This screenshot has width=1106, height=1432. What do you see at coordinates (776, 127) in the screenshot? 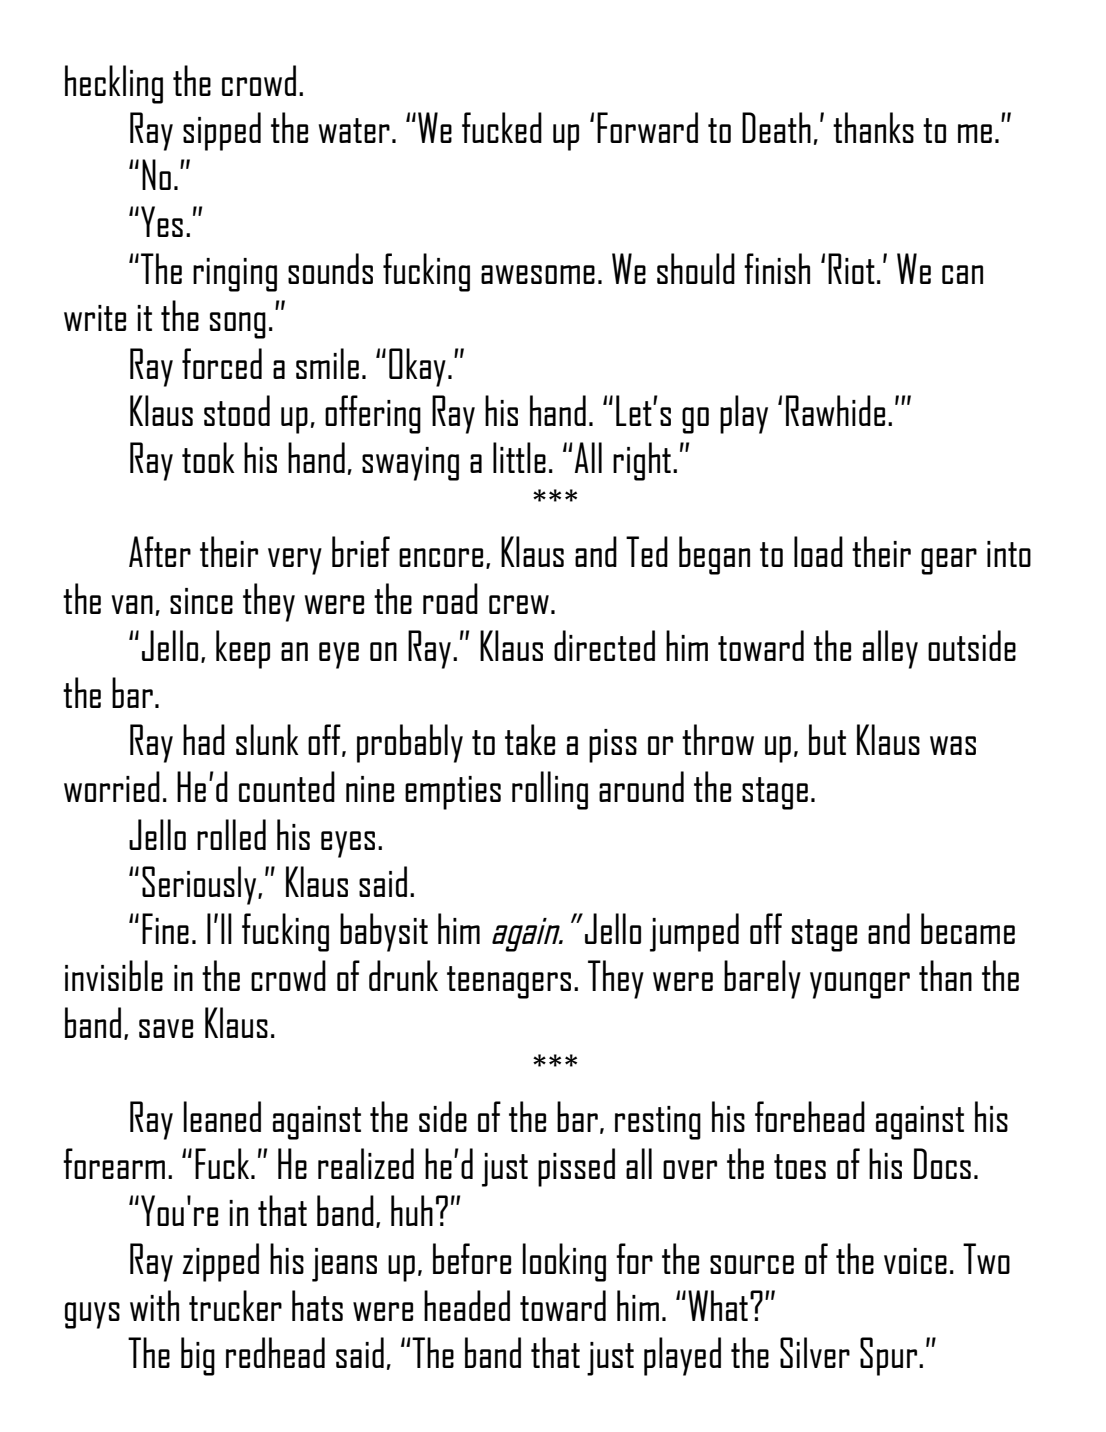
I see `Death` at bounding box center [776, 127].
